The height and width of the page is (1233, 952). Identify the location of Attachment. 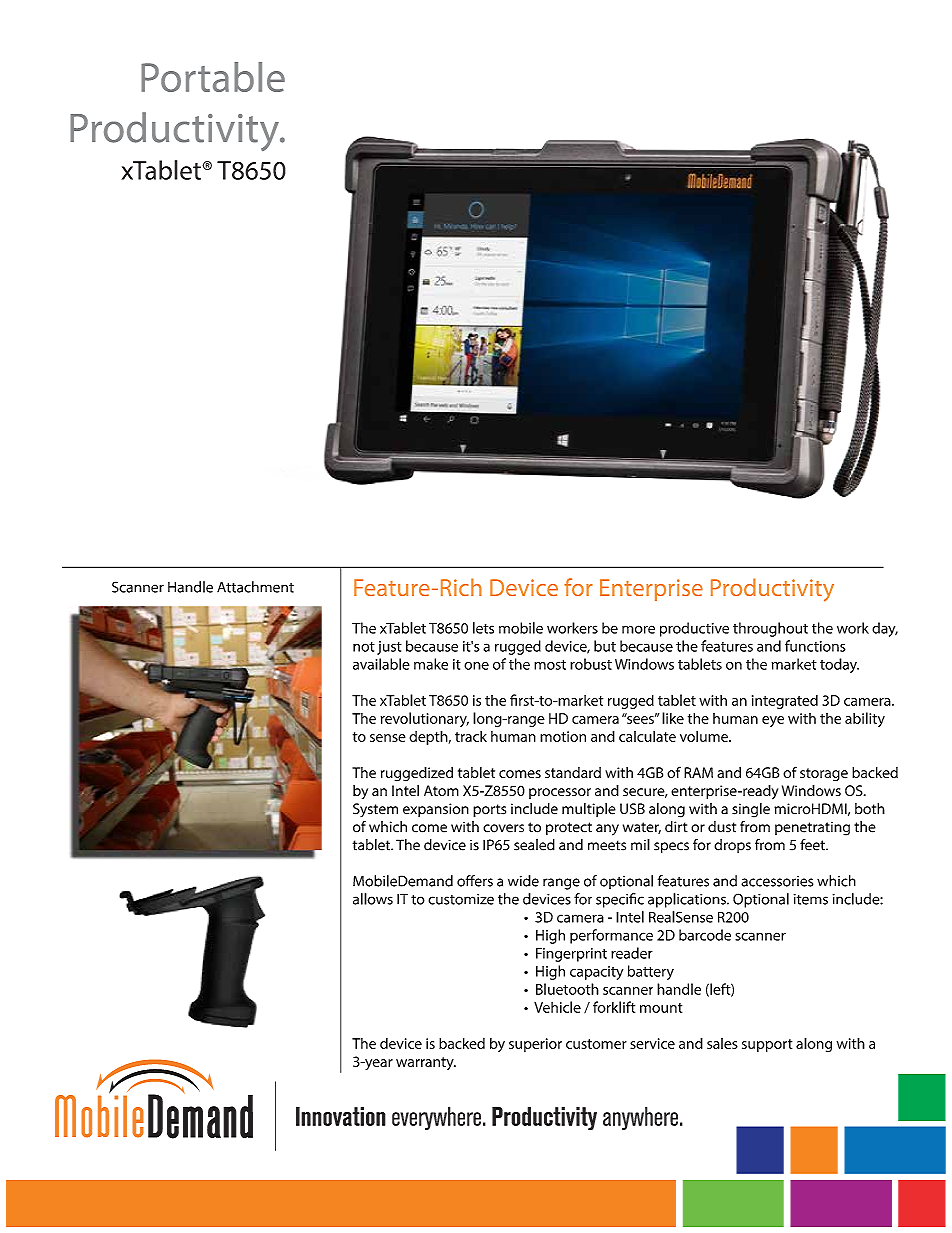
(255, 587).
